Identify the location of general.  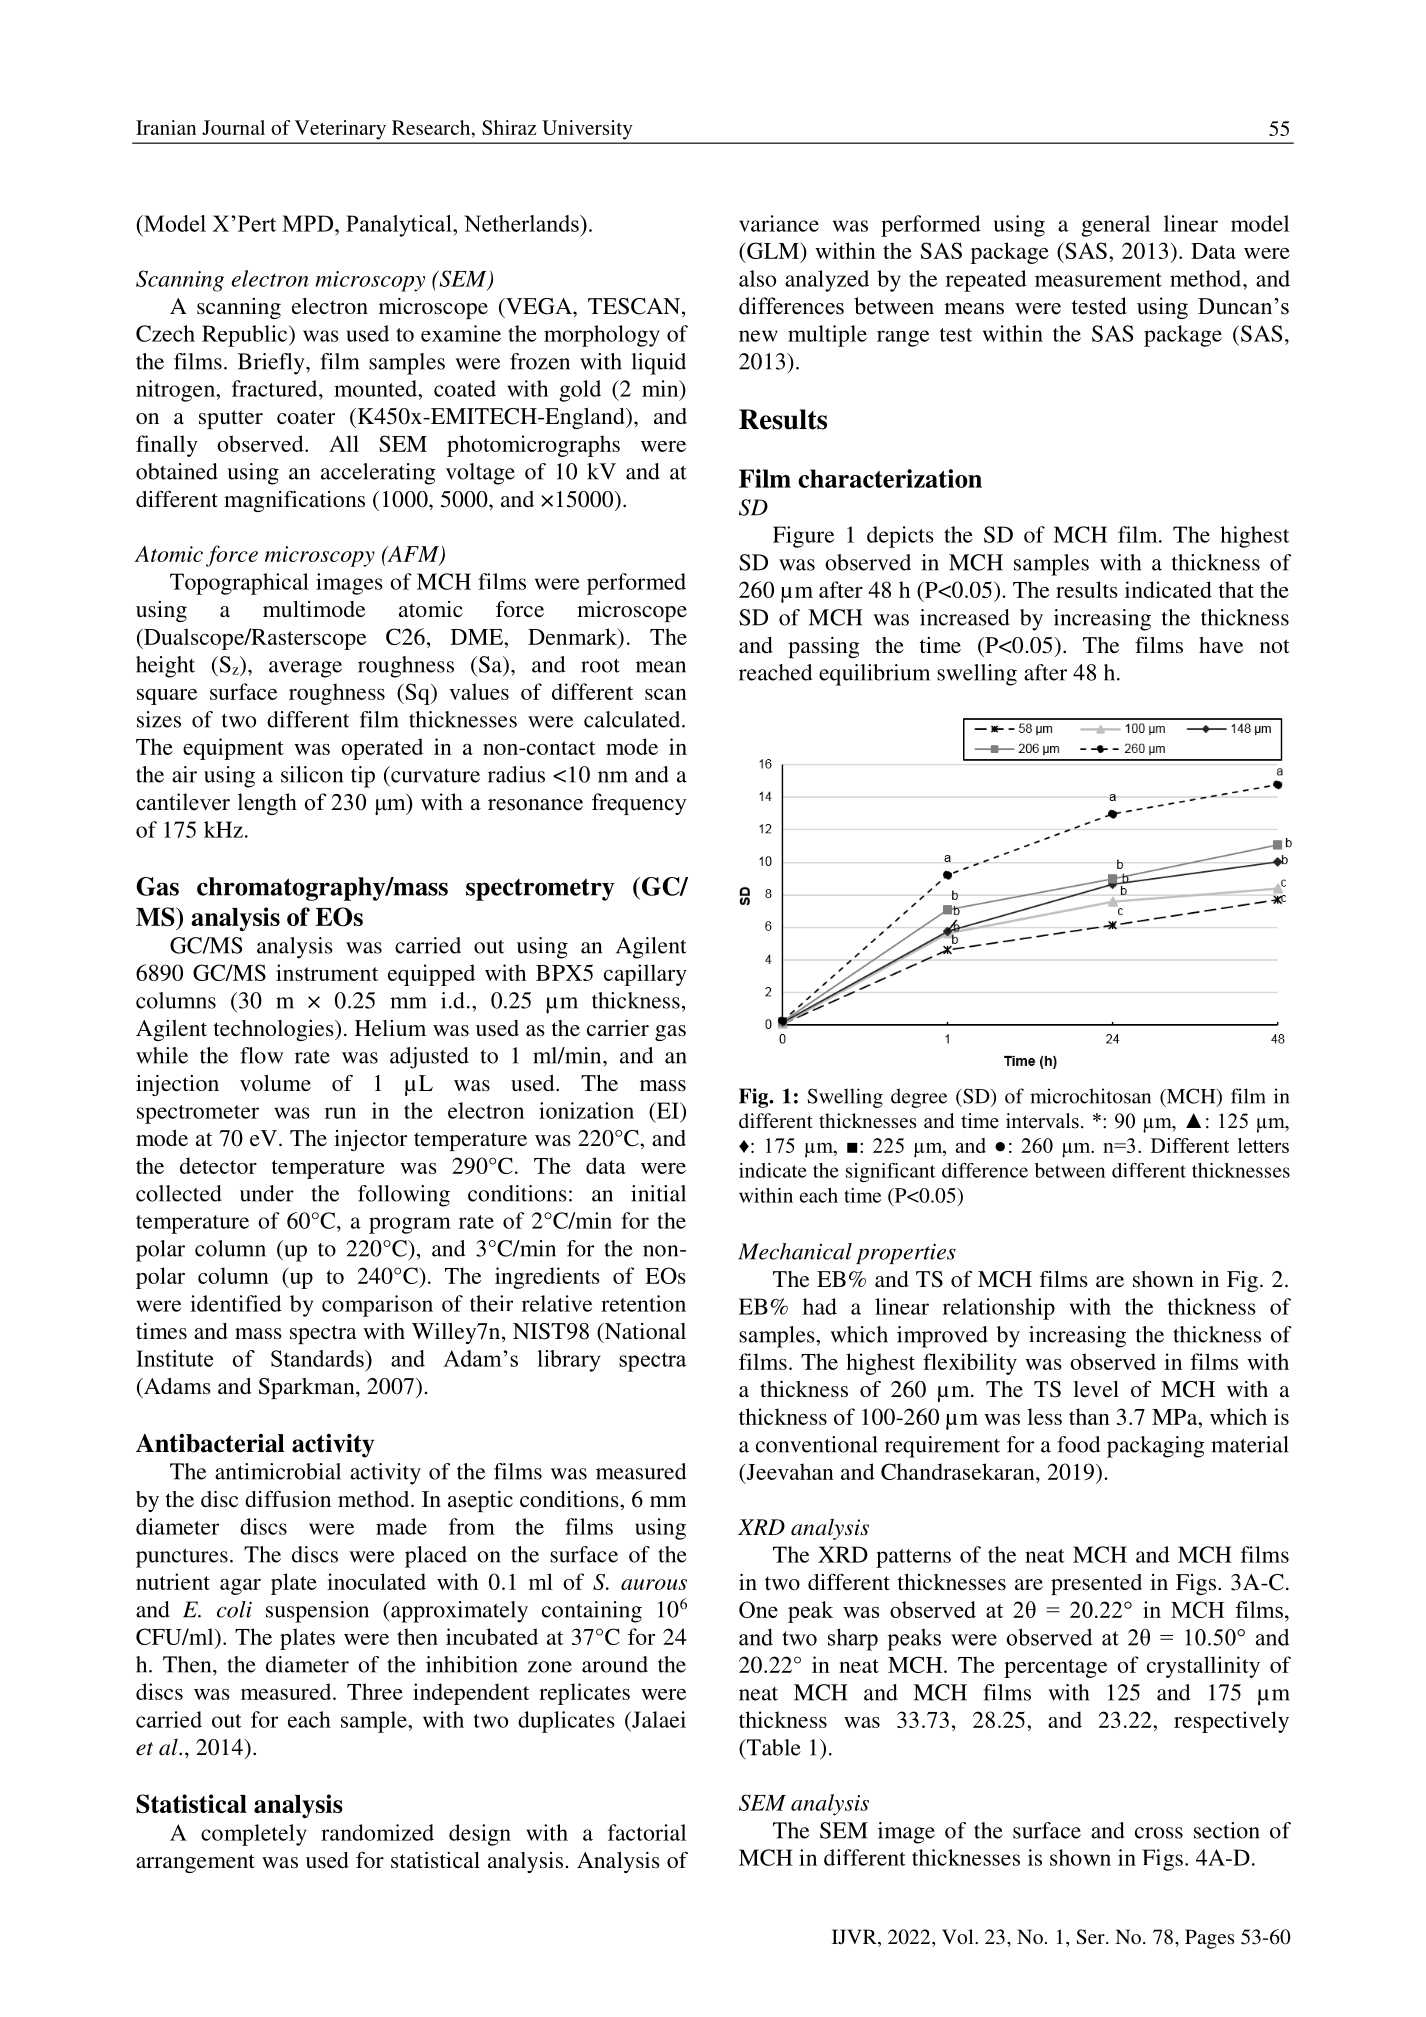
(1115, 226).
